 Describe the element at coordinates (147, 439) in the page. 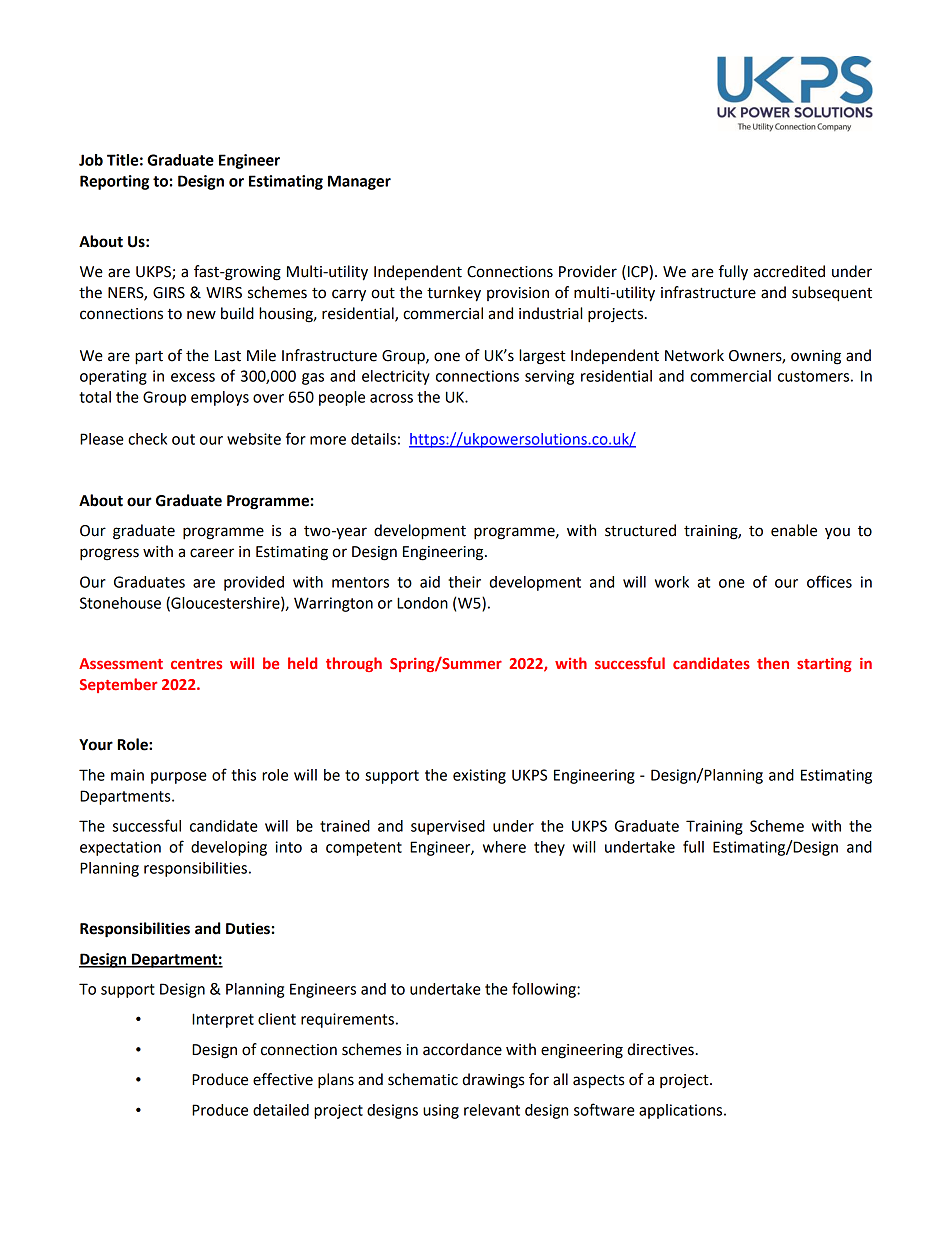

I see `check` at that location.
